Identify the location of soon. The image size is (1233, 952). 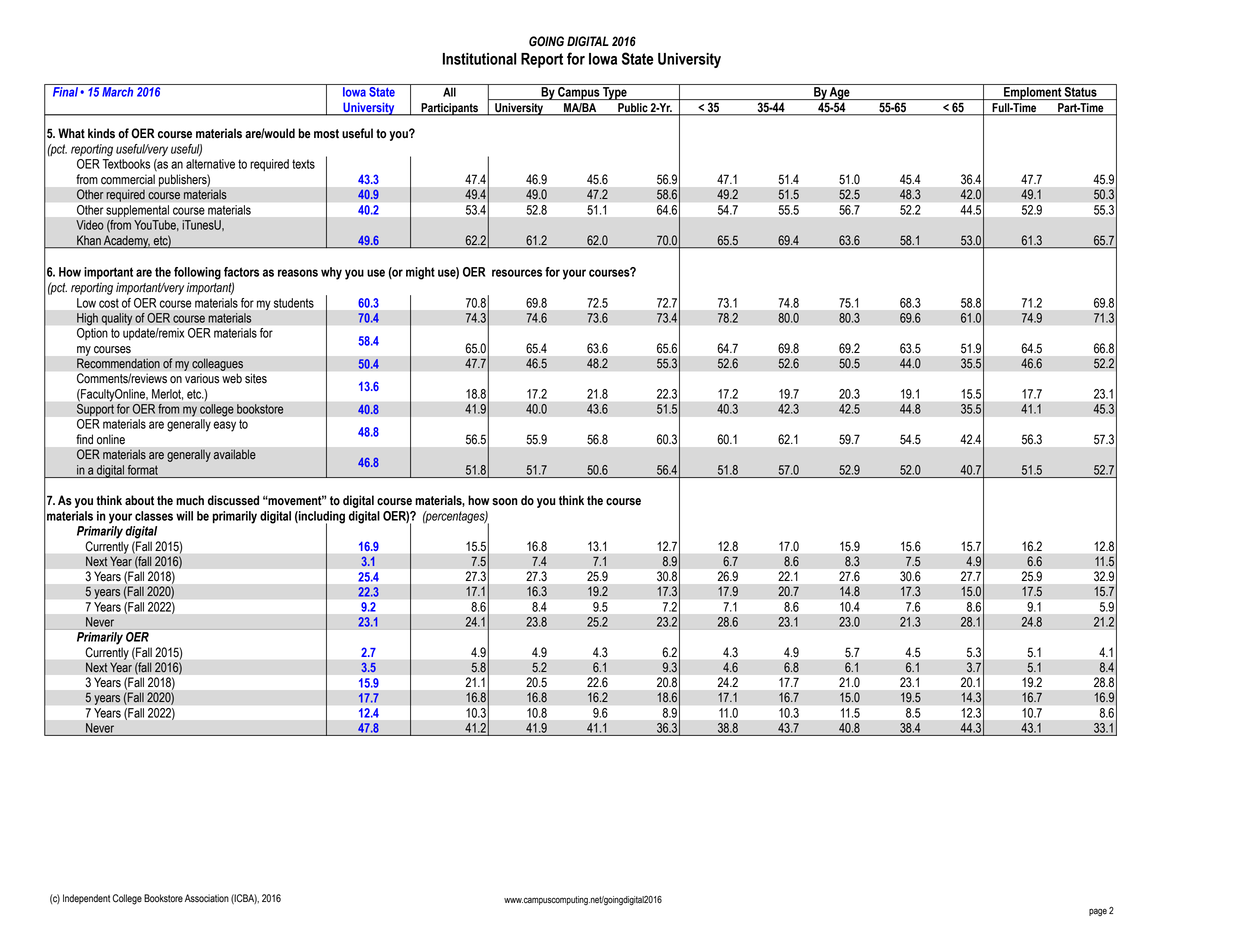
(505, 502).
